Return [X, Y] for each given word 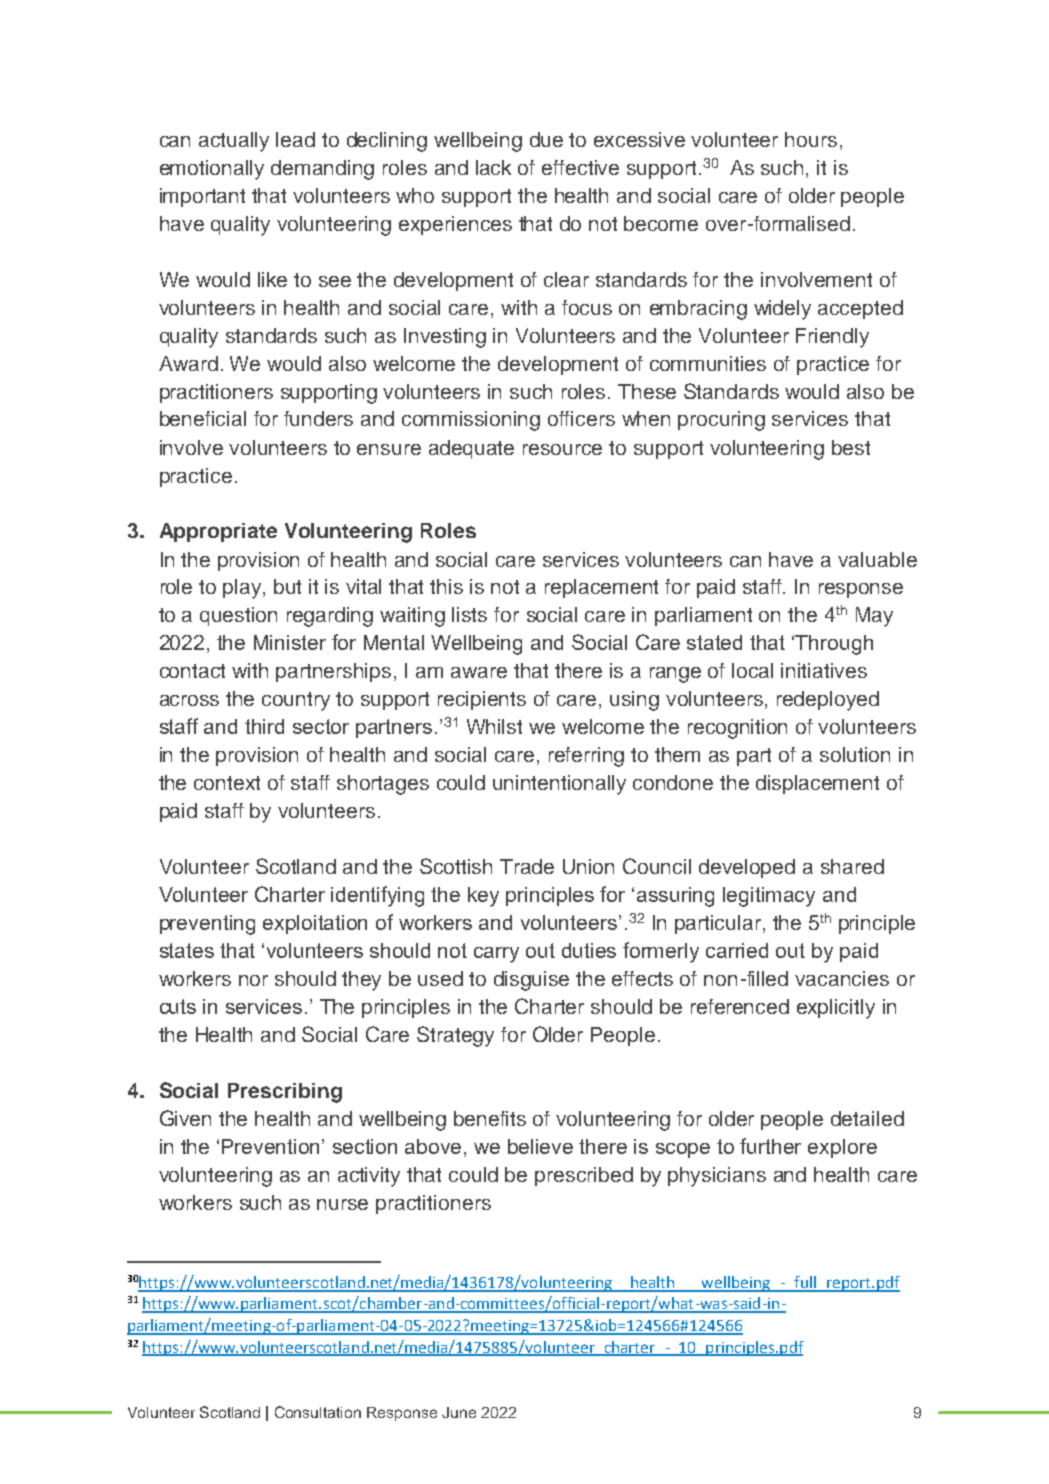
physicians [717, 1177]
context [227, 783]
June [459, 1412]
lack [493, 167]
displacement [817, 784]
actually [234, 142]
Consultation [318, 1412]
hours [811, 139]
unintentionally [559, 785]
